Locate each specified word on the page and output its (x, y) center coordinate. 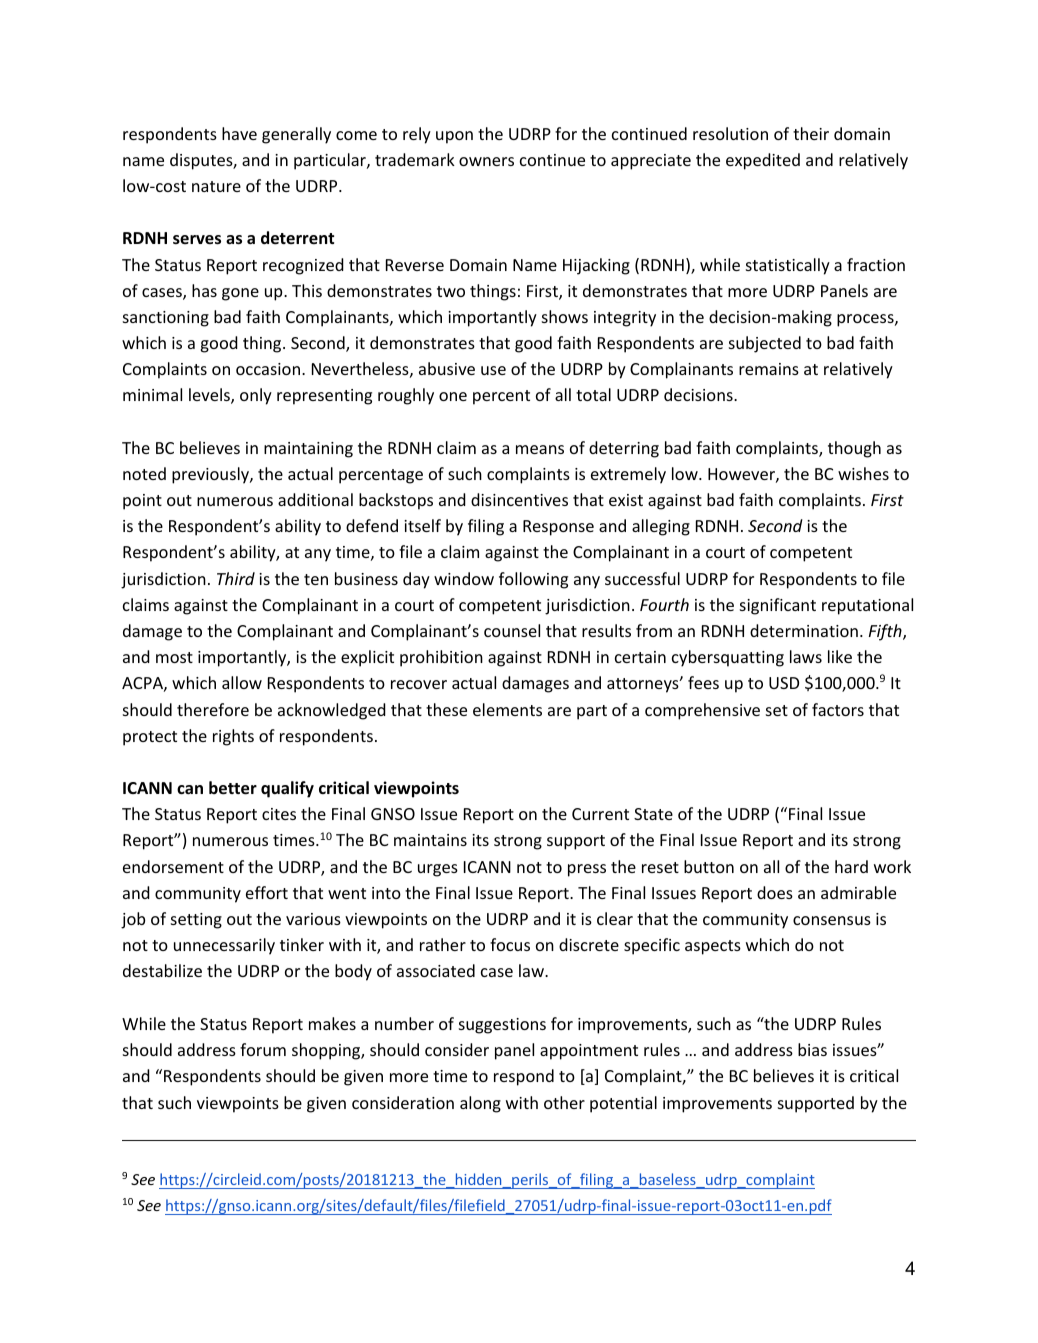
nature (216, 186)
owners (486, 161)
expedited (763, 161)
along (480, 1104)
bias (812, 1049)
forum (263, 1049)
